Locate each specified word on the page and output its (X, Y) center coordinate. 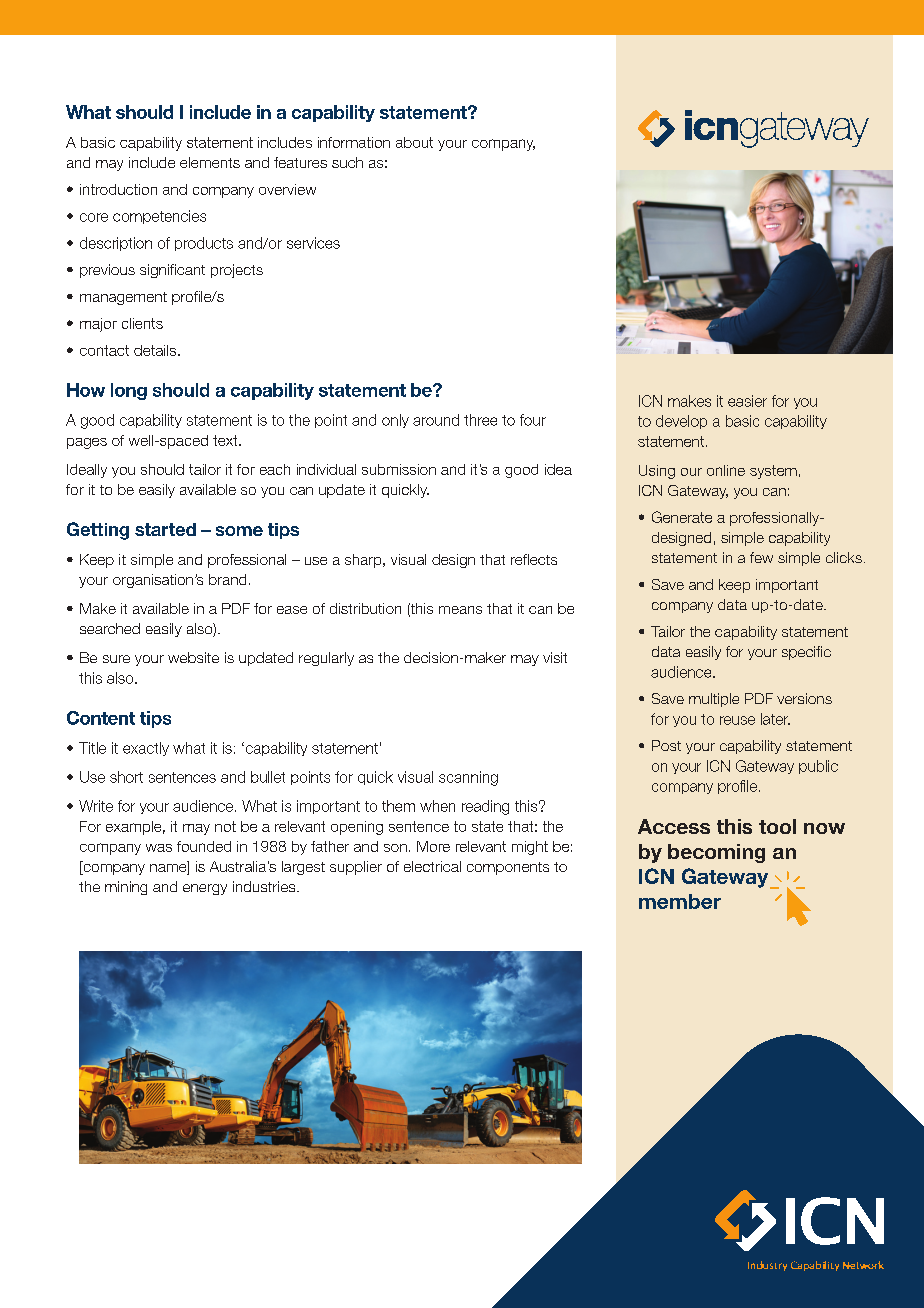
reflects (534, 559)
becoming (716, 853)
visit (555, 657)
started (165, 529)
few (761, 557)
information (354, 142)
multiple (714, 700)
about (414, 142)
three (480, 420)
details (156, 350)
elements (210, 162)
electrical (432, 866)
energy (205, 889)
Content (101, 718)
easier (747, 401)
